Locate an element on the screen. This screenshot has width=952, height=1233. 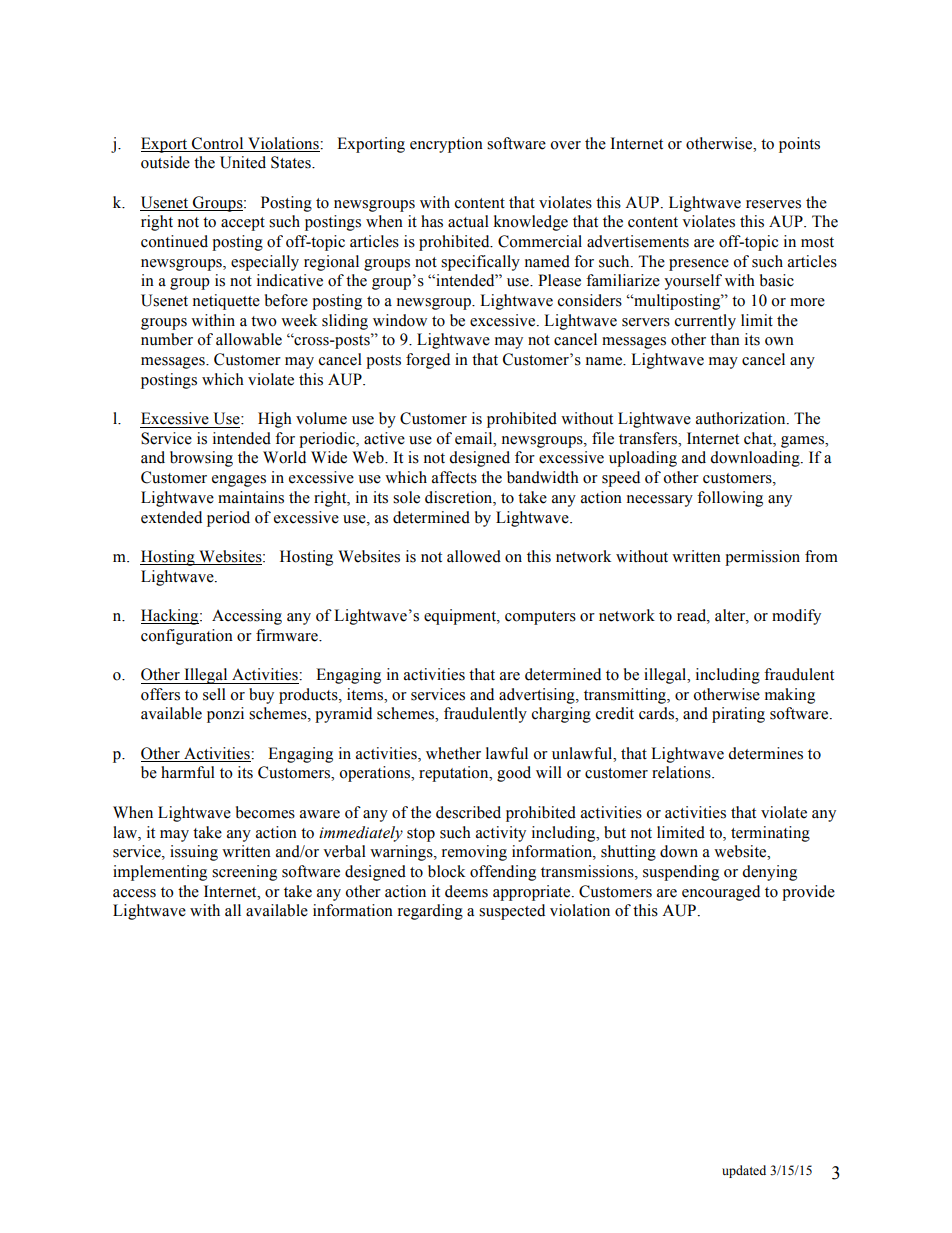
United is located at coordinates (243, 162).
